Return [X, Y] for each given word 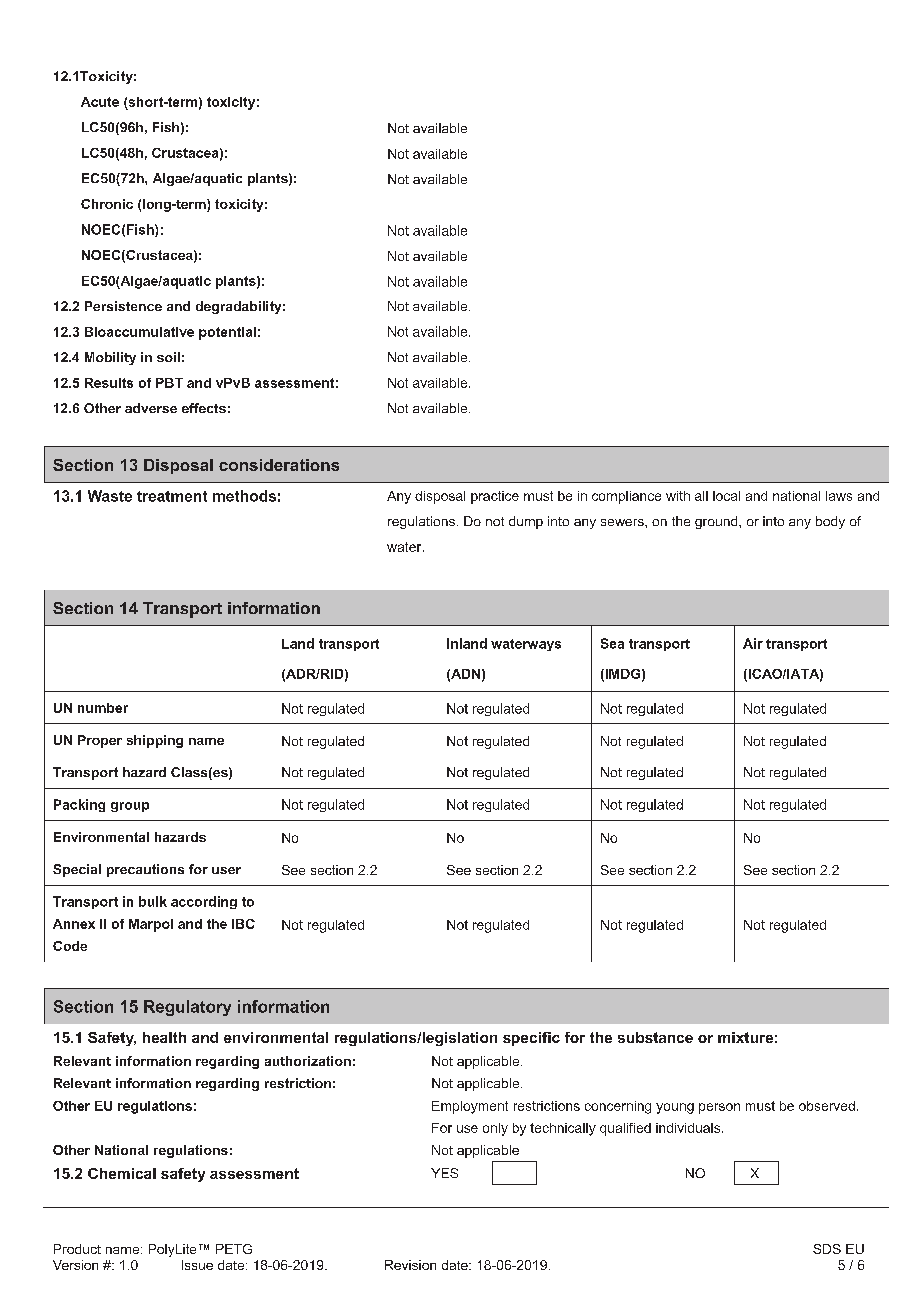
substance [655, 1037]
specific [531, 1039]
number [103, 708]
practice [495, 497]
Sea [612, 643]
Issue [197, 1265]
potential [227, 333]
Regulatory [187, 1008]
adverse [151, 408]
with [678, 496]
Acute [100, 102]
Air [753, 643]
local [726, 496]
